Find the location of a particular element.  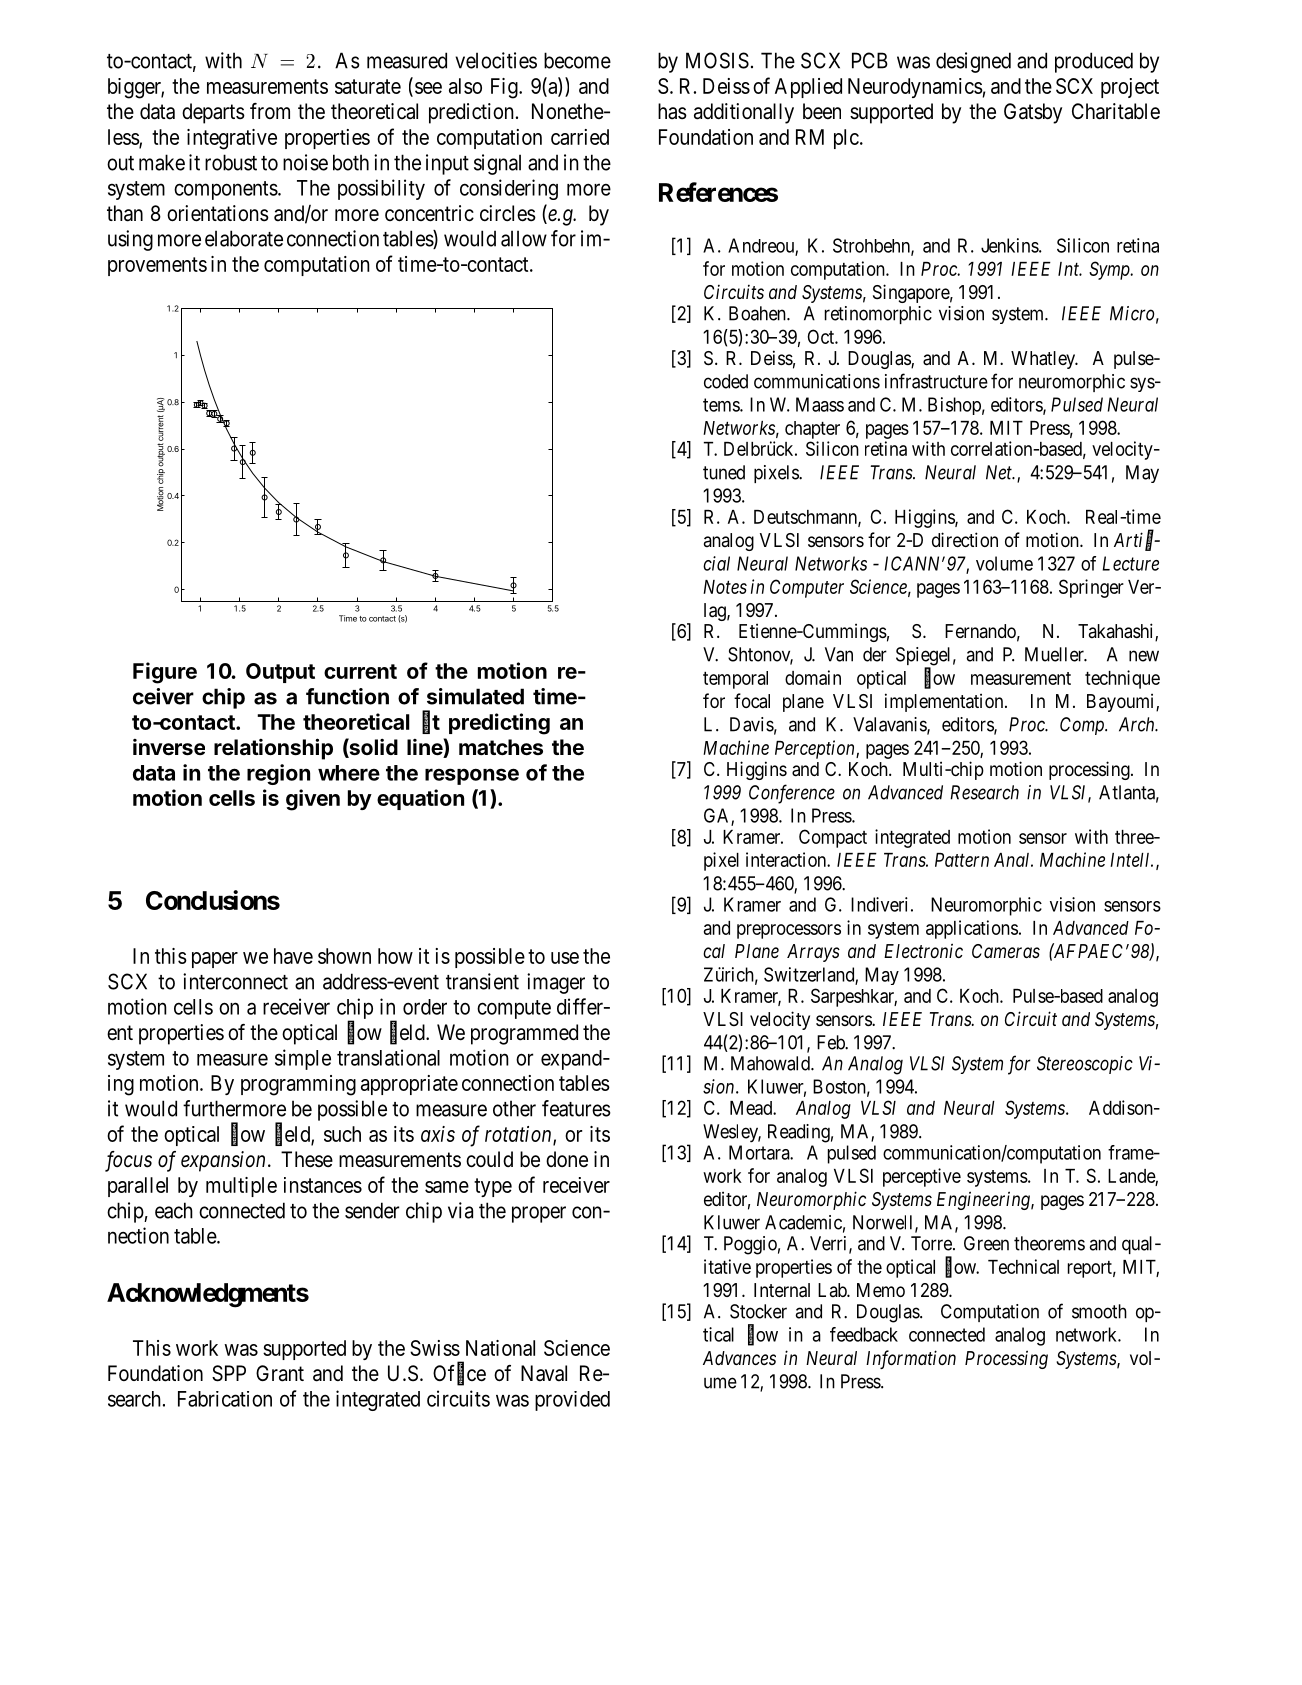

provided is located at coordinates (572, 1401).
